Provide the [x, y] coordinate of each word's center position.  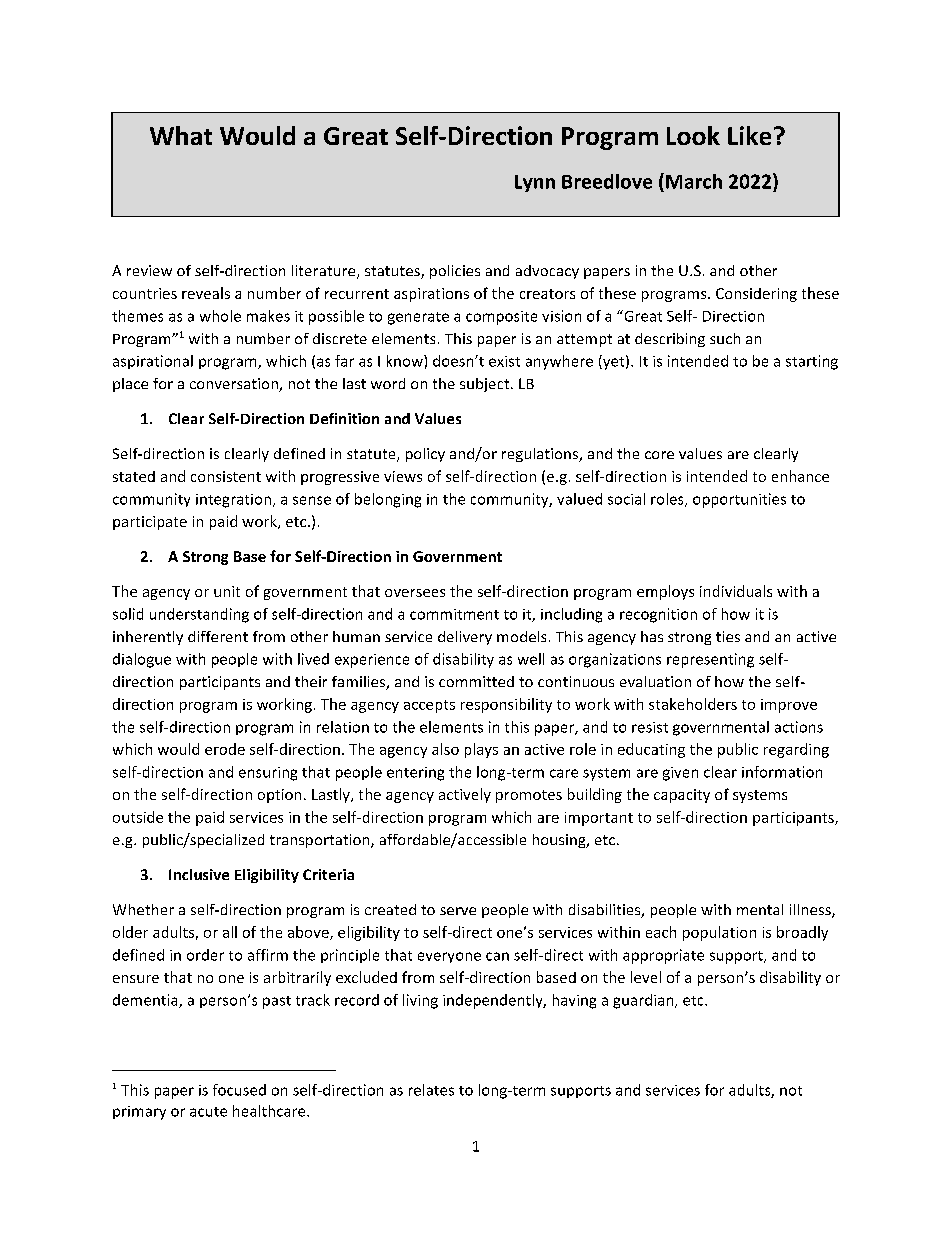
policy [425, 455]
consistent [226, 476]
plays [481, 750]
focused [239, 1090]
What [181, 135]
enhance [800, 476]
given [680, 774]
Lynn [535, 183]
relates [431, 1090]
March [694, 181]
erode [225, 749]
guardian [644, 1001]
